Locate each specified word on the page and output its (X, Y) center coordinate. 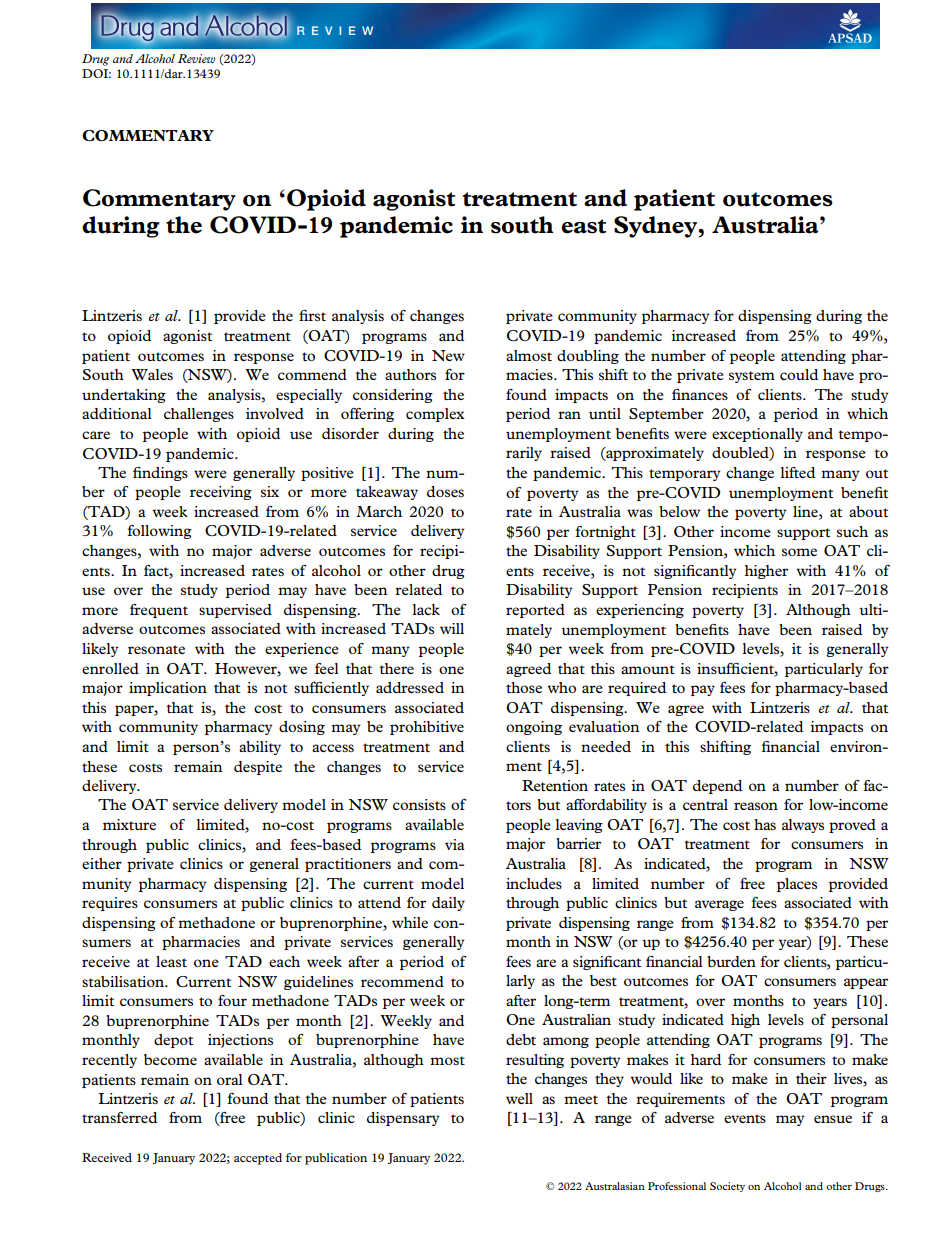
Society (727, 1187)
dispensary (403, 1119)
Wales (152, 374)
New (448, 355)
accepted (258, 1159)
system (752, 377)
